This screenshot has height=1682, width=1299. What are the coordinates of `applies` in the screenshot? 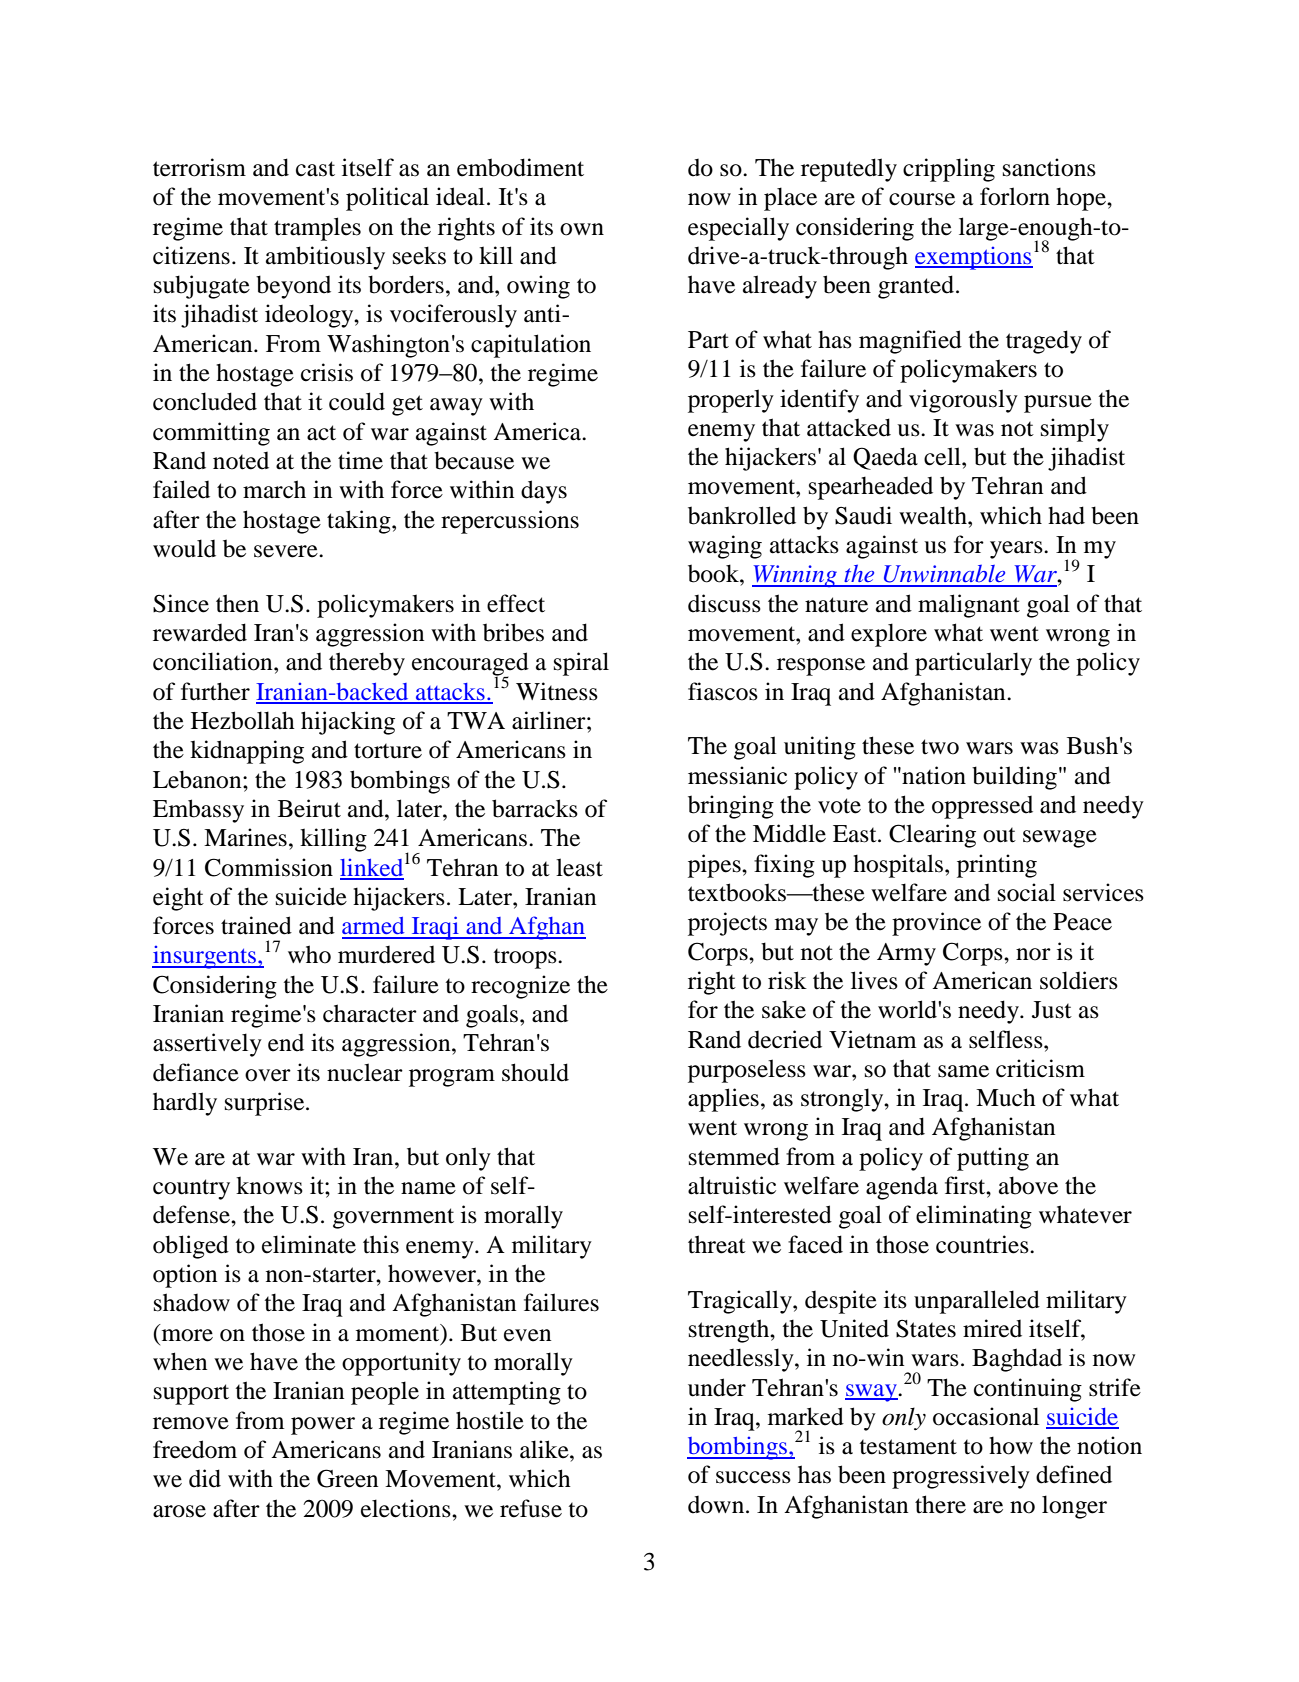 It's located at (723, 1100).
